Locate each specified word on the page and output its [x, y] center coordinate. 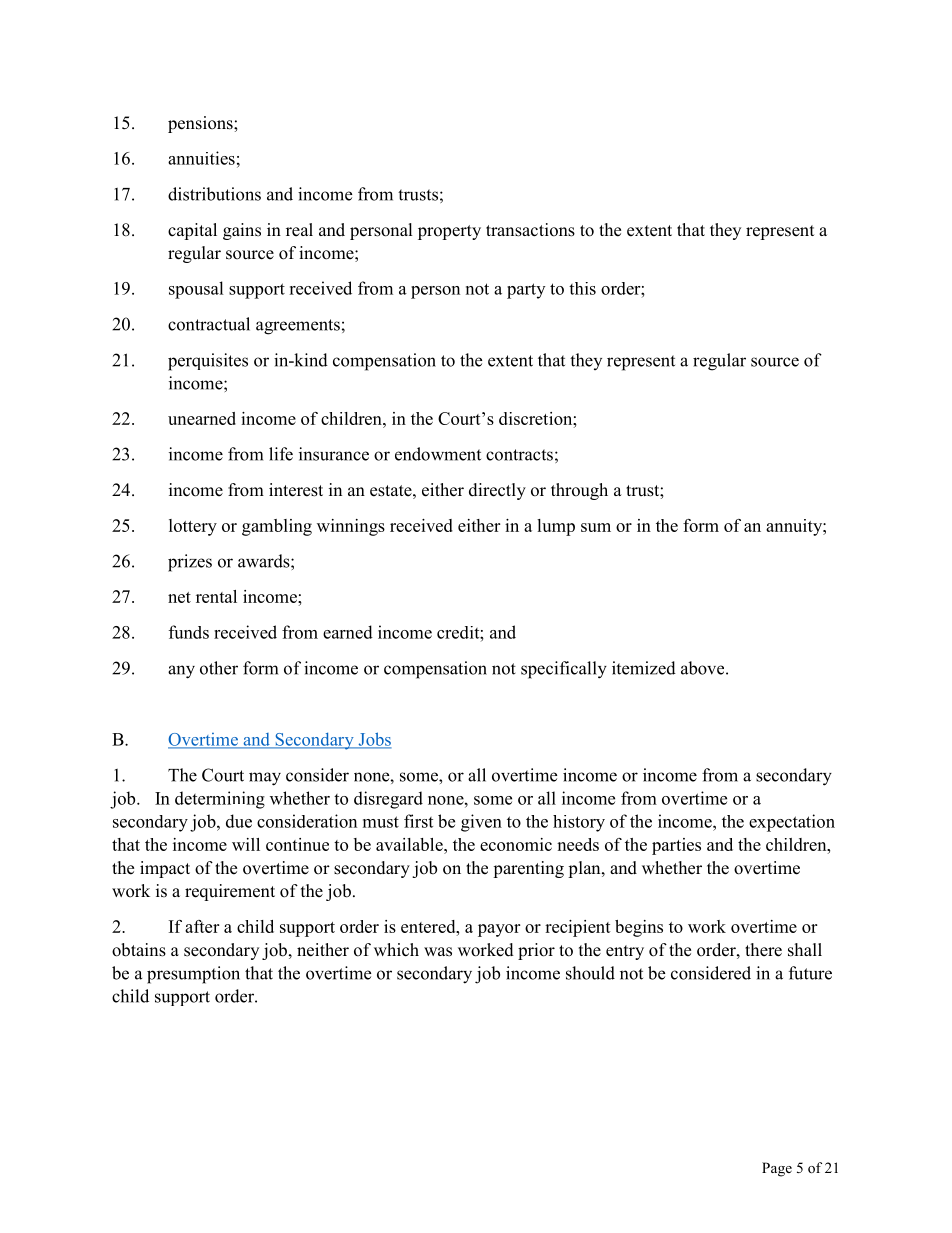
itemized [644, 668]
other [219, 668]
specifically [564, 670]
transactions [530, 230]
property [449, 232]
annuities [201, 158]
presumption [193, 975]
